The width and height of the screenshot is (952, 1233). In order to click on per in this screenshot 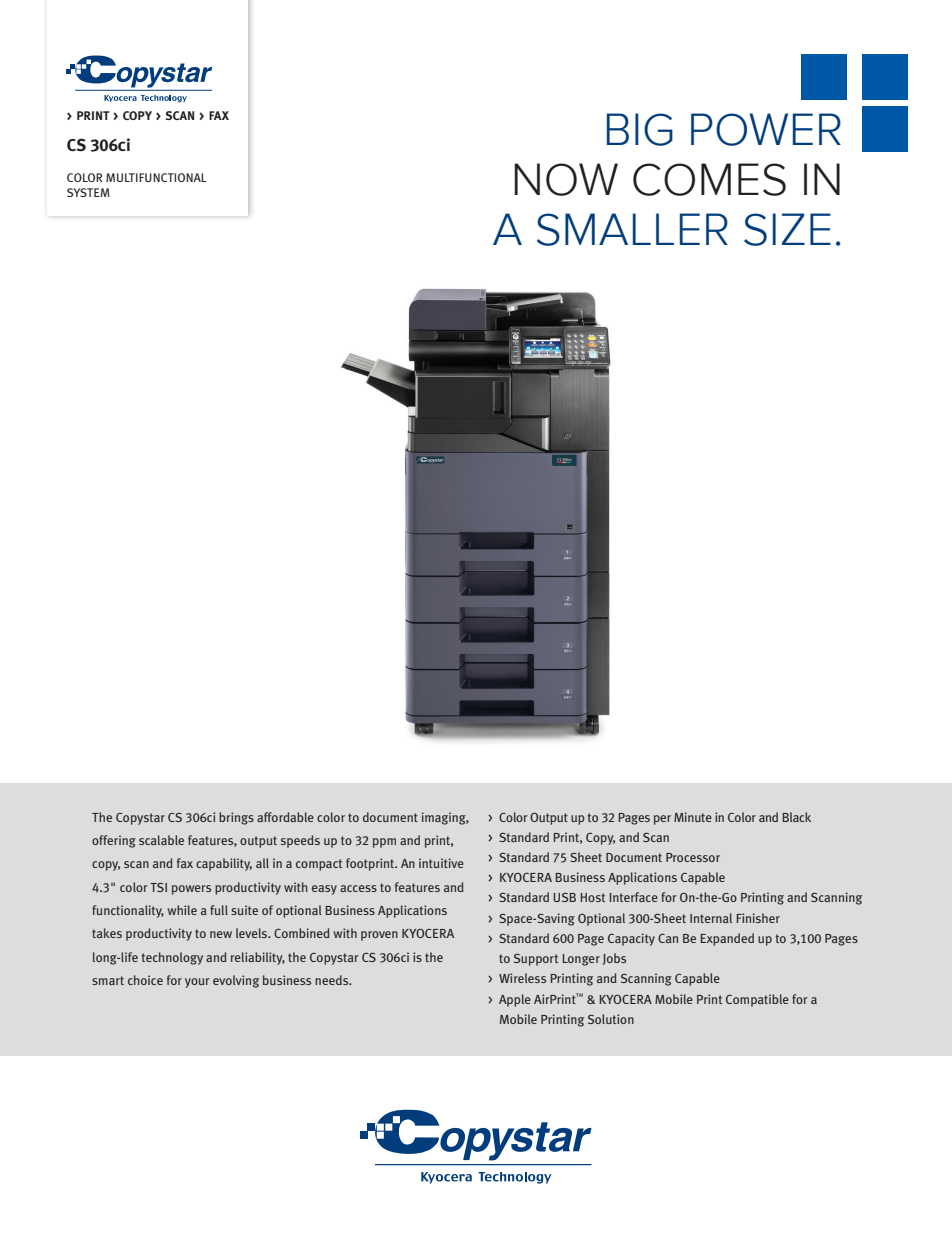, I will do `click(662, 820)`.
